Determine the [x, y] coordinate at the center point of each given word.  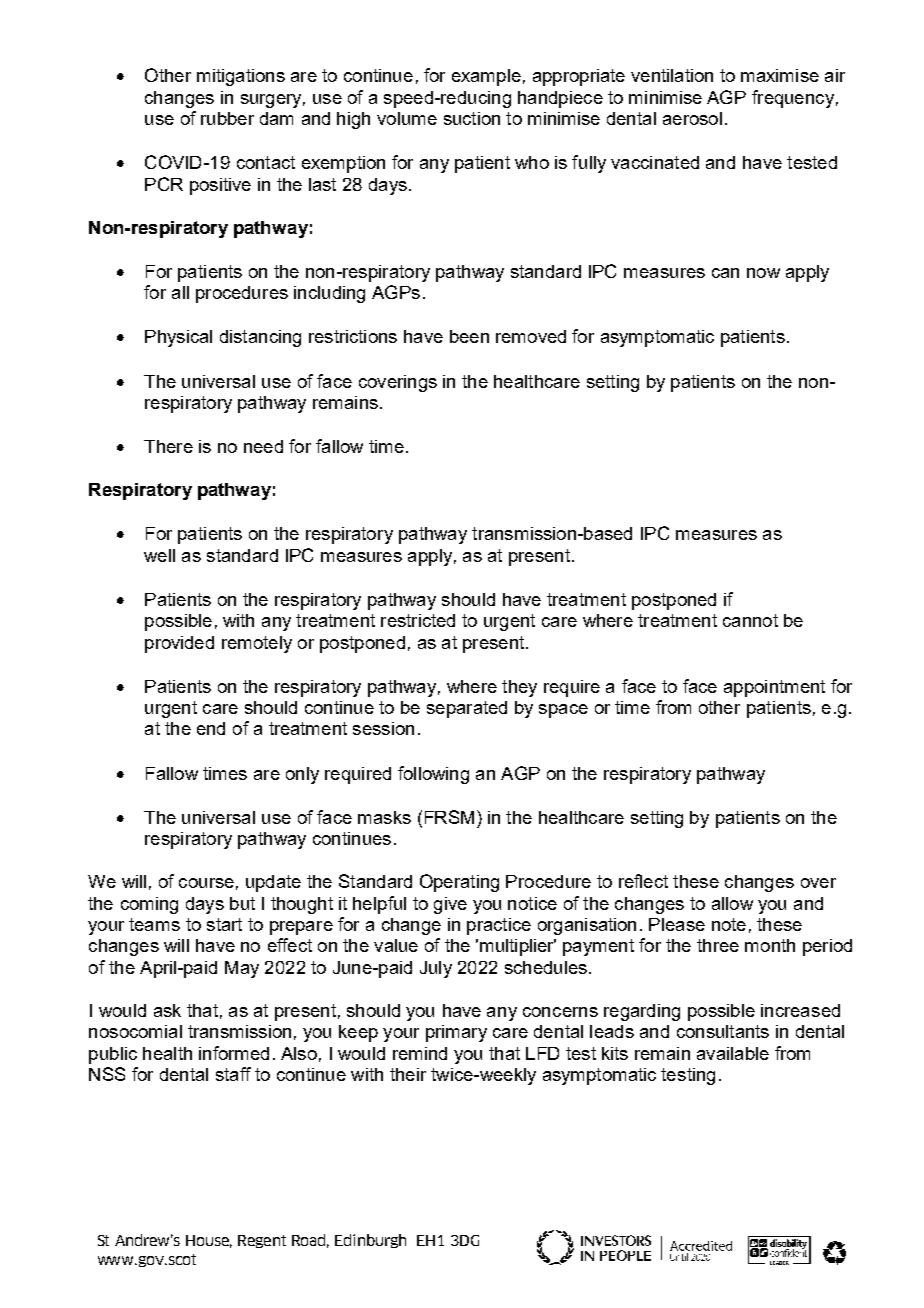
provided [179, 644]
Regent [262, 1241]
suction [472, 118]
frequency [793, 99]
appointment [774, 688]
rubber [227, 118]
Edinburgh [370, 1241]
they [519, 688]
